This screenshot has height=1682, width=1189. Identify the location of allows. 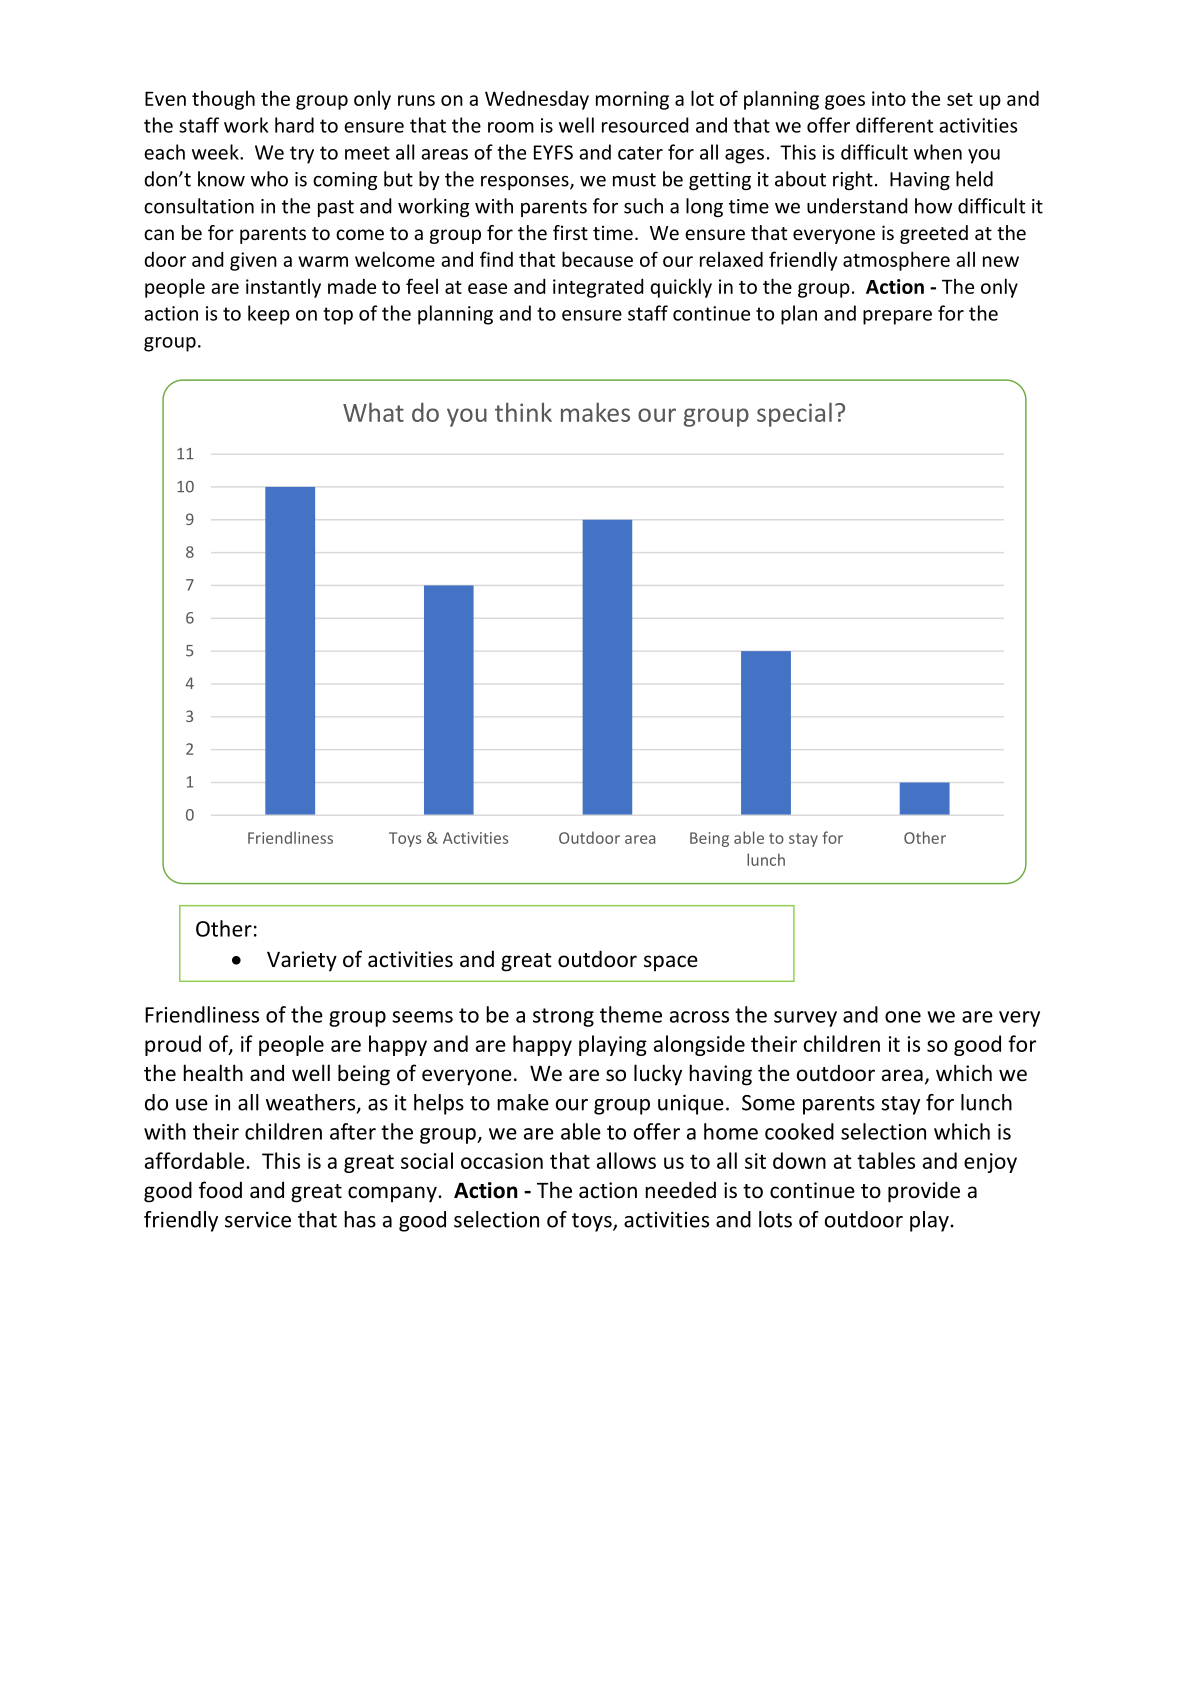
(626, 1160).
